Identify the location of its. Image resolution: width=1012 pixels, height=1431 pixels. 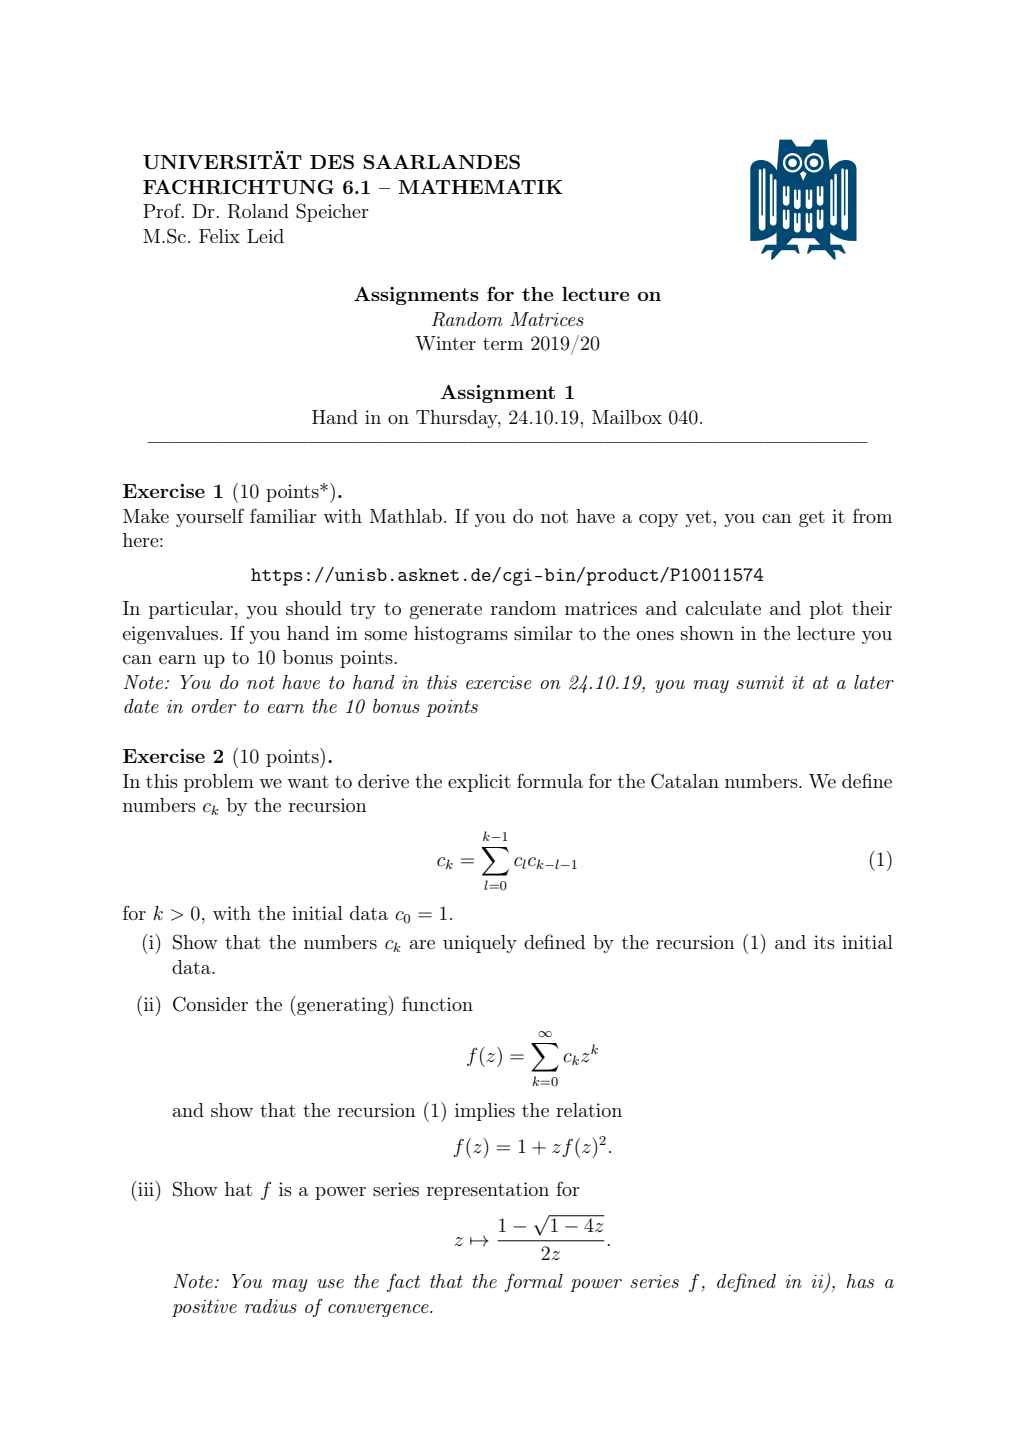
(824, 942).
